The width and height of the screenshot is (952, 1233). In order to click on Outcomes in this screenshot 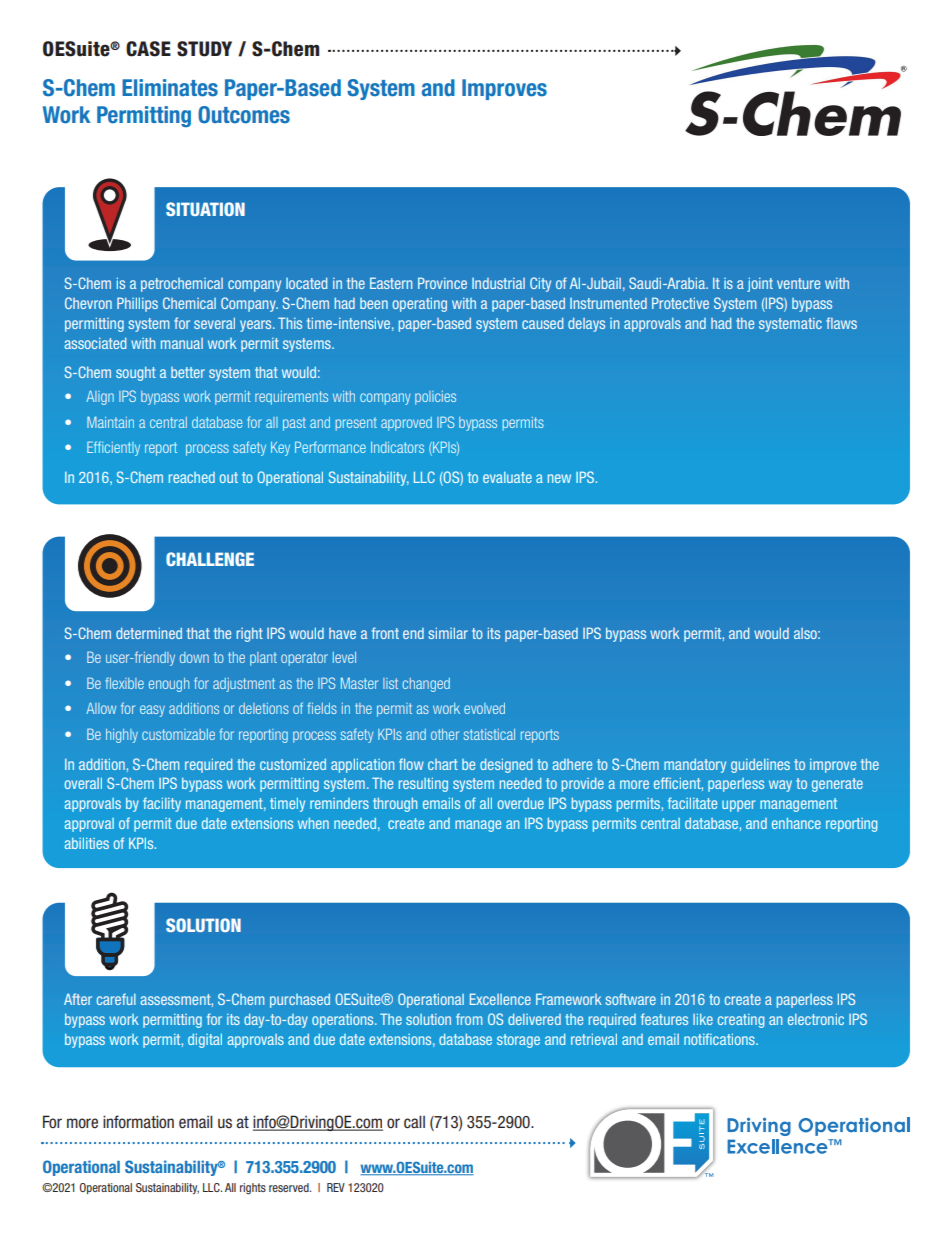, I will do `click(244, 115)`.
